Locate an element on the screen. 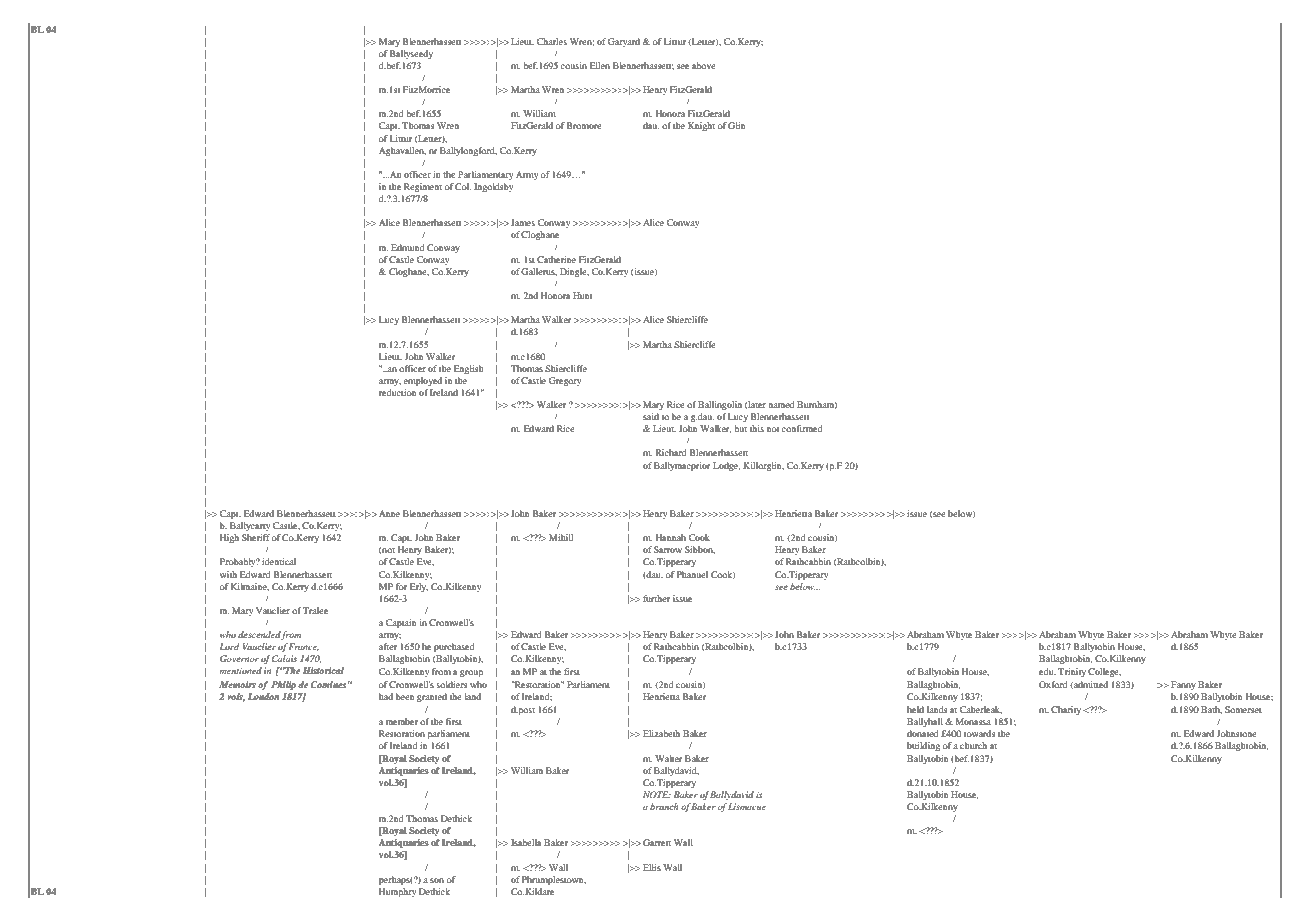  employed is located at coordinates (423, 381).
